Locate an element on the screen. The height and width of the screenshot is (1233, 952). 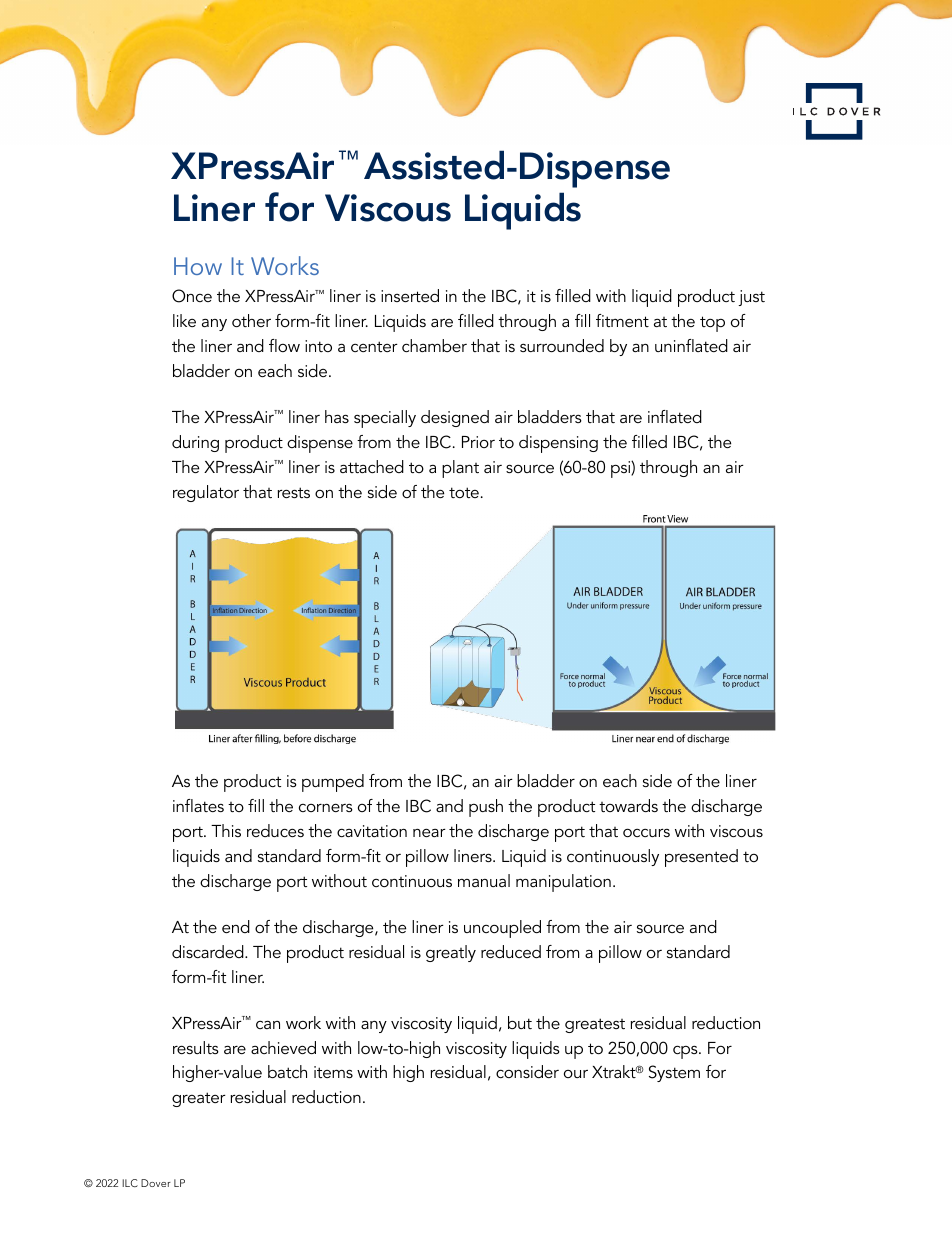
manual is located at coordinates (484, 880).
